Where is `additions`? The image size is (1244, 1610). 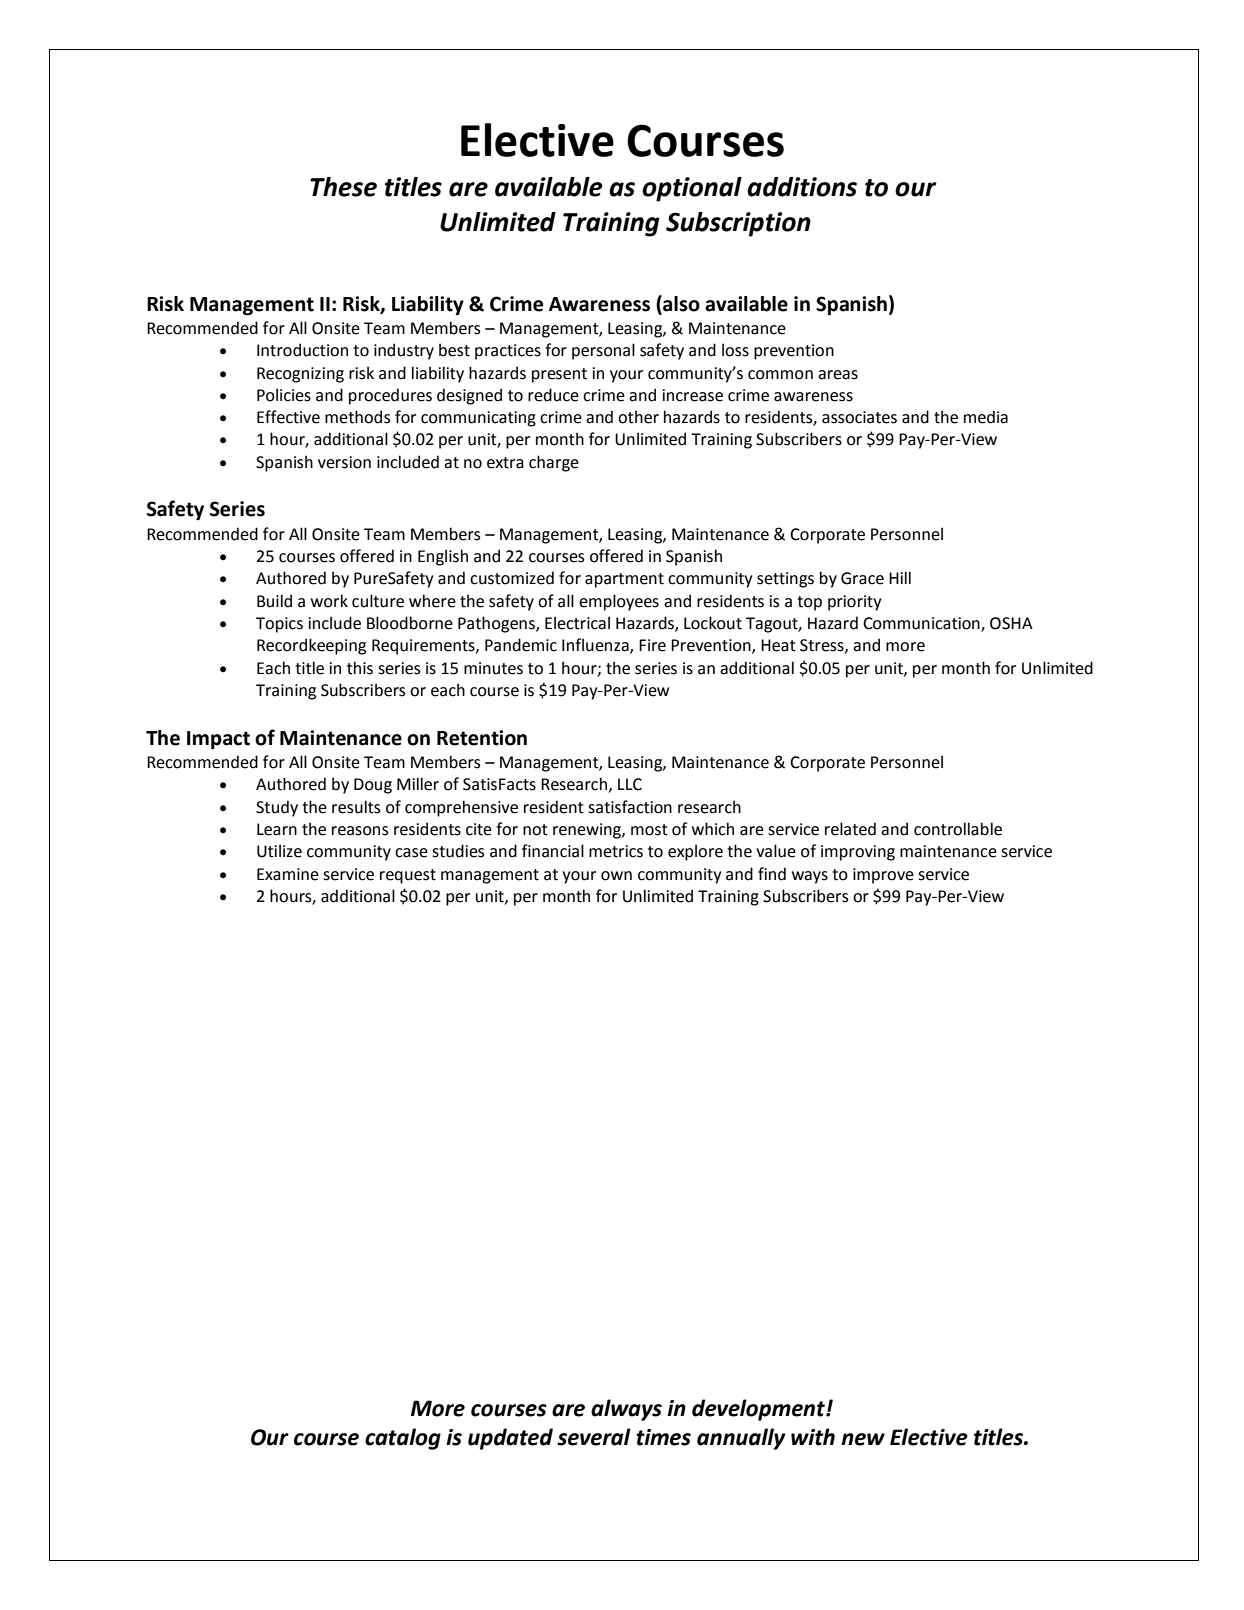 additions is located at coordinates (802, 187).
